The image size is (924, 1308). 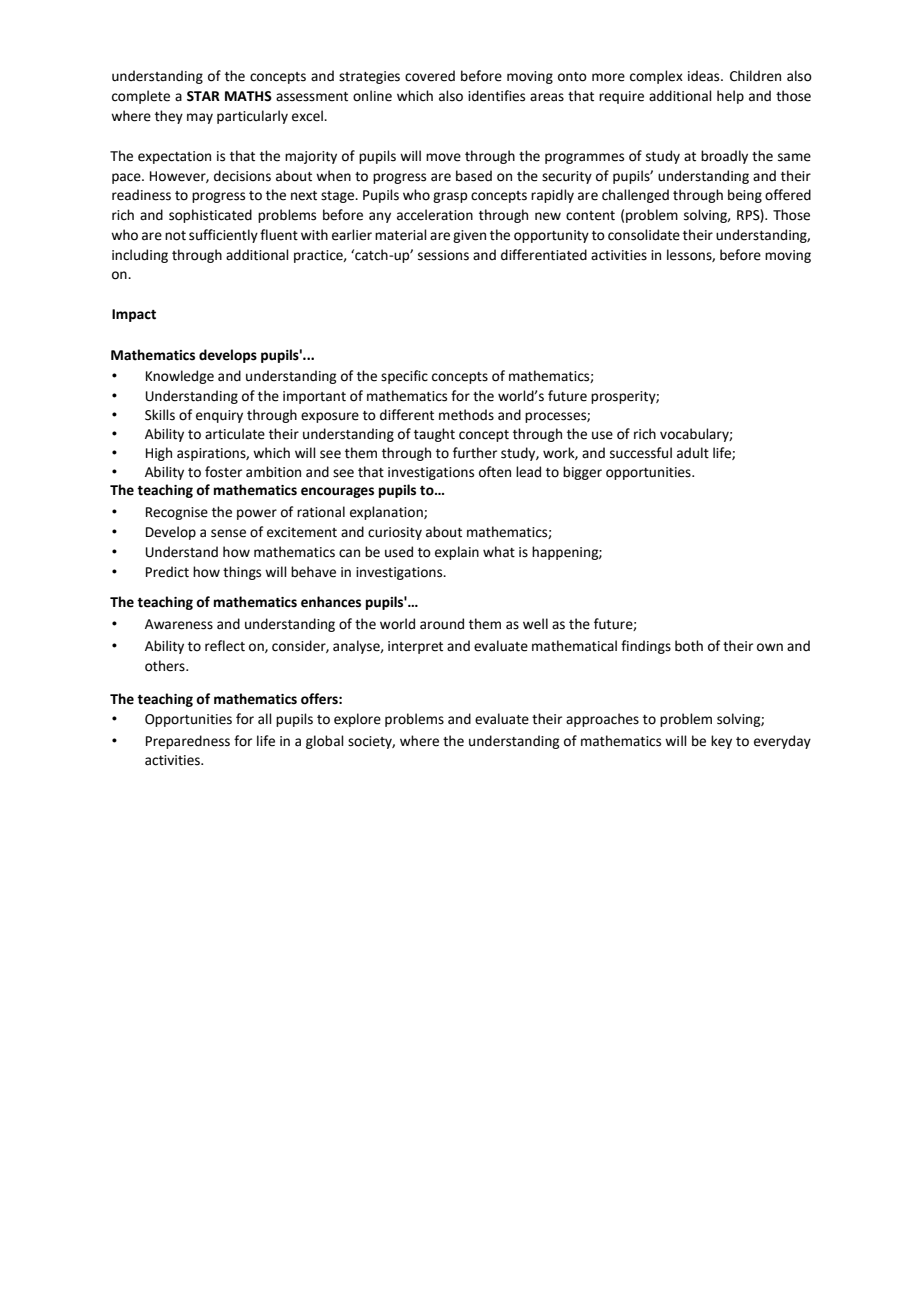 I want to click on consolidate, so click(x=644, y=235).
